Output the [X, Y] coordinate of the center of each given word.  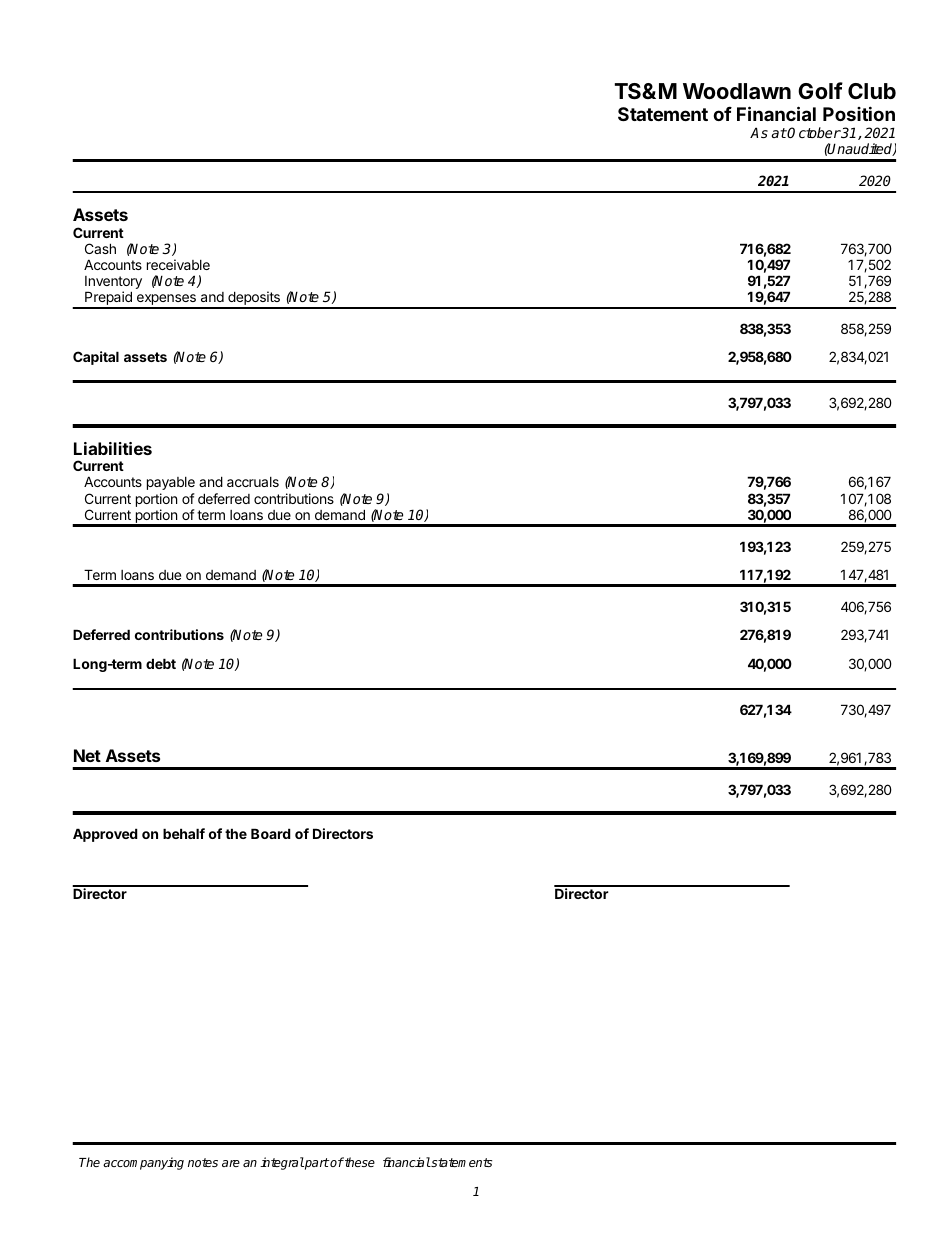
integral [282, 1163]
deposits [254, 299]
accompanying [143, 1163]
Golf [820, 90]
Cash [100, 248]
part [316, 1164]
